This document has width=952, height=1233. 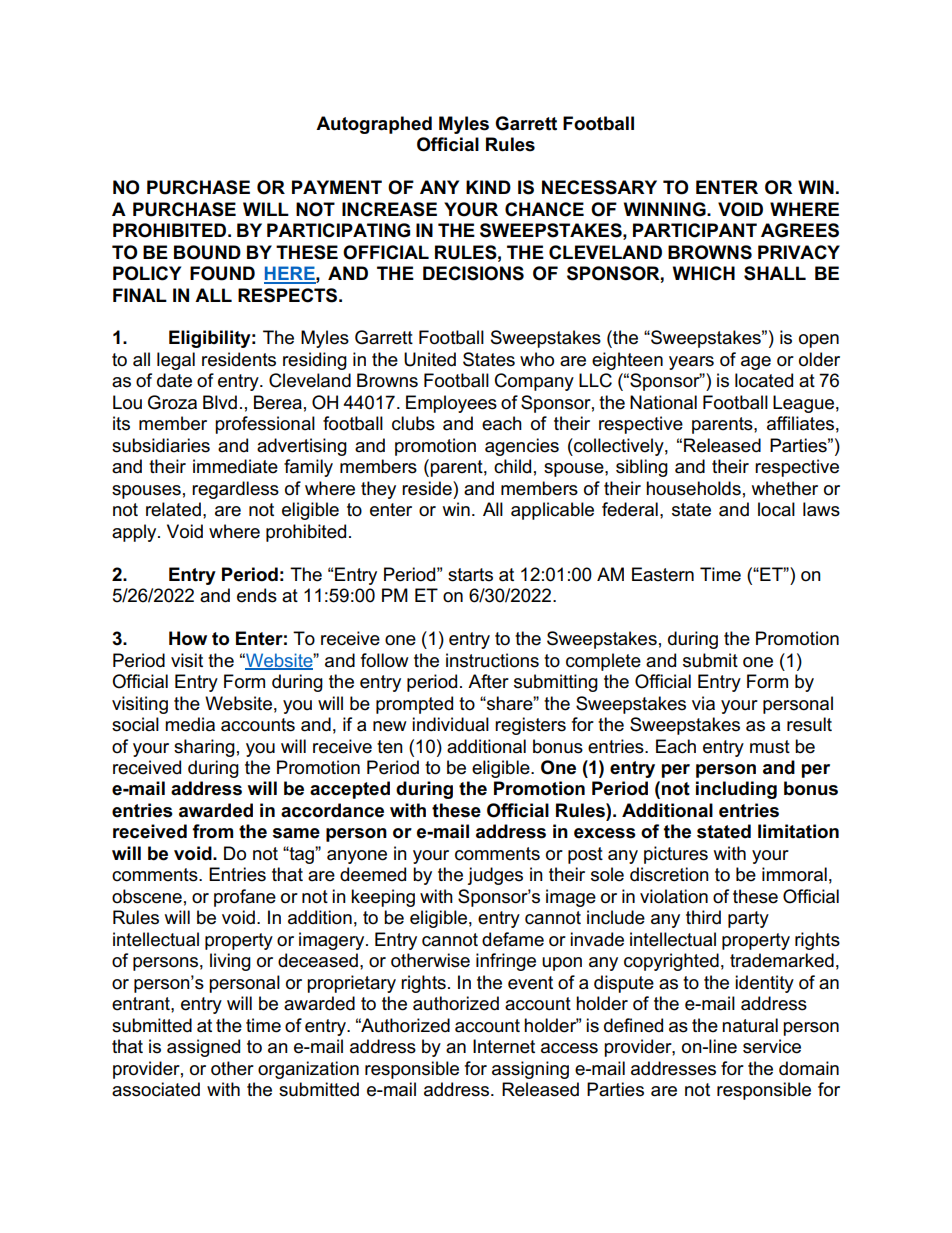 What do you see at coordinates (161, 445) in the document?
I see `subsidiaries` at bounding box center [161, 445].
